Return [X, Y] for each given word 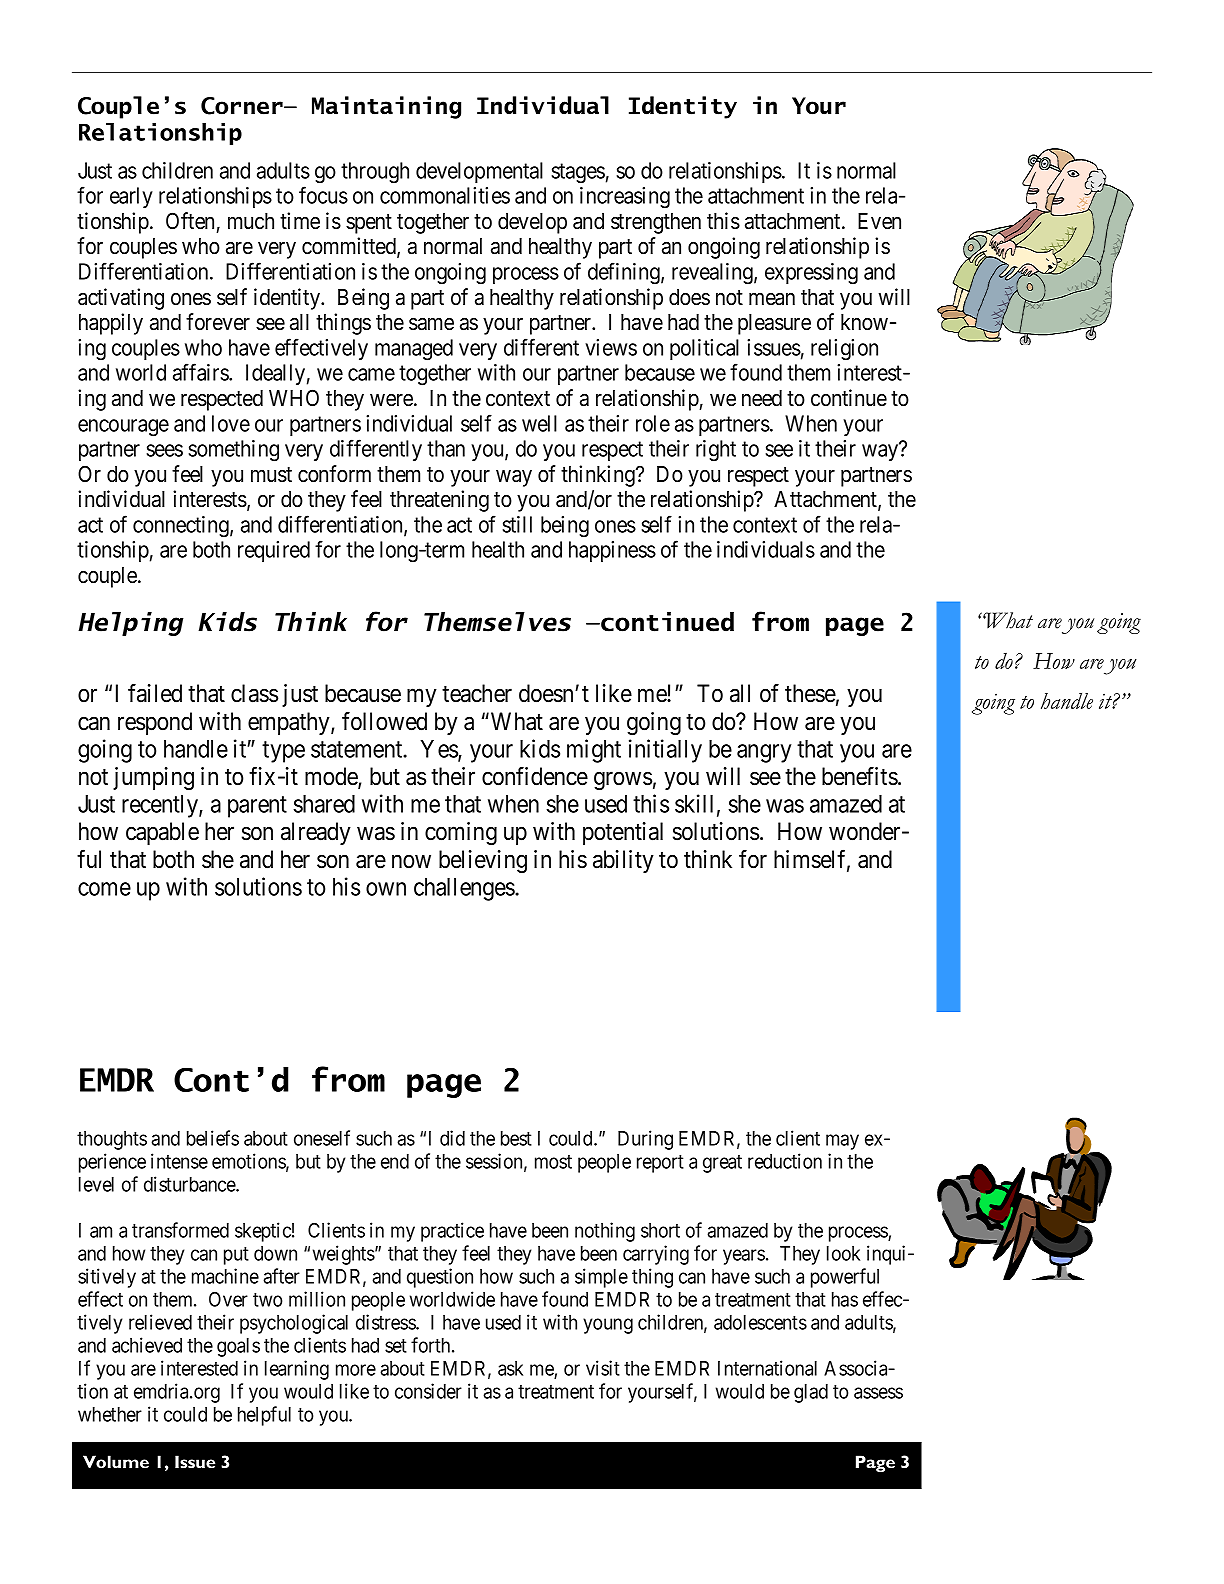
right [716, 451]
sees [164, 450]
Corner [243, 106]
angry [764, 753]
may [842, 1142]
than [446, 448]
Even [879, 221]
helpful [264, 1416]
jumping [153, 778]
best [516, 1138]
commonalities [445, 195]
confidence [535, 776]
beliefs [213, 1138]
